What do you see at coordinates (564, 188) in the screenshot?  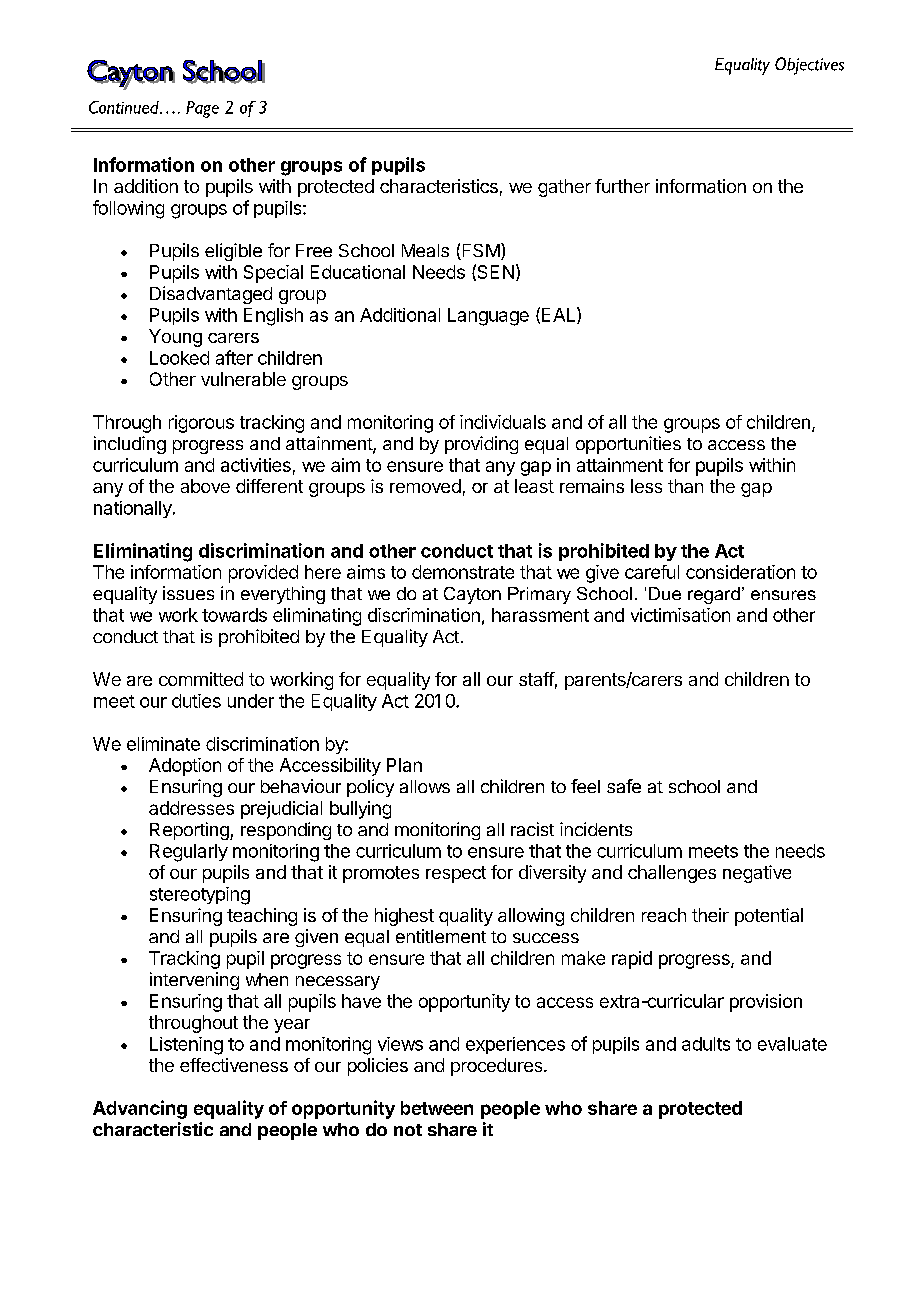 I see `gather` at bounding box center [564, 188].
